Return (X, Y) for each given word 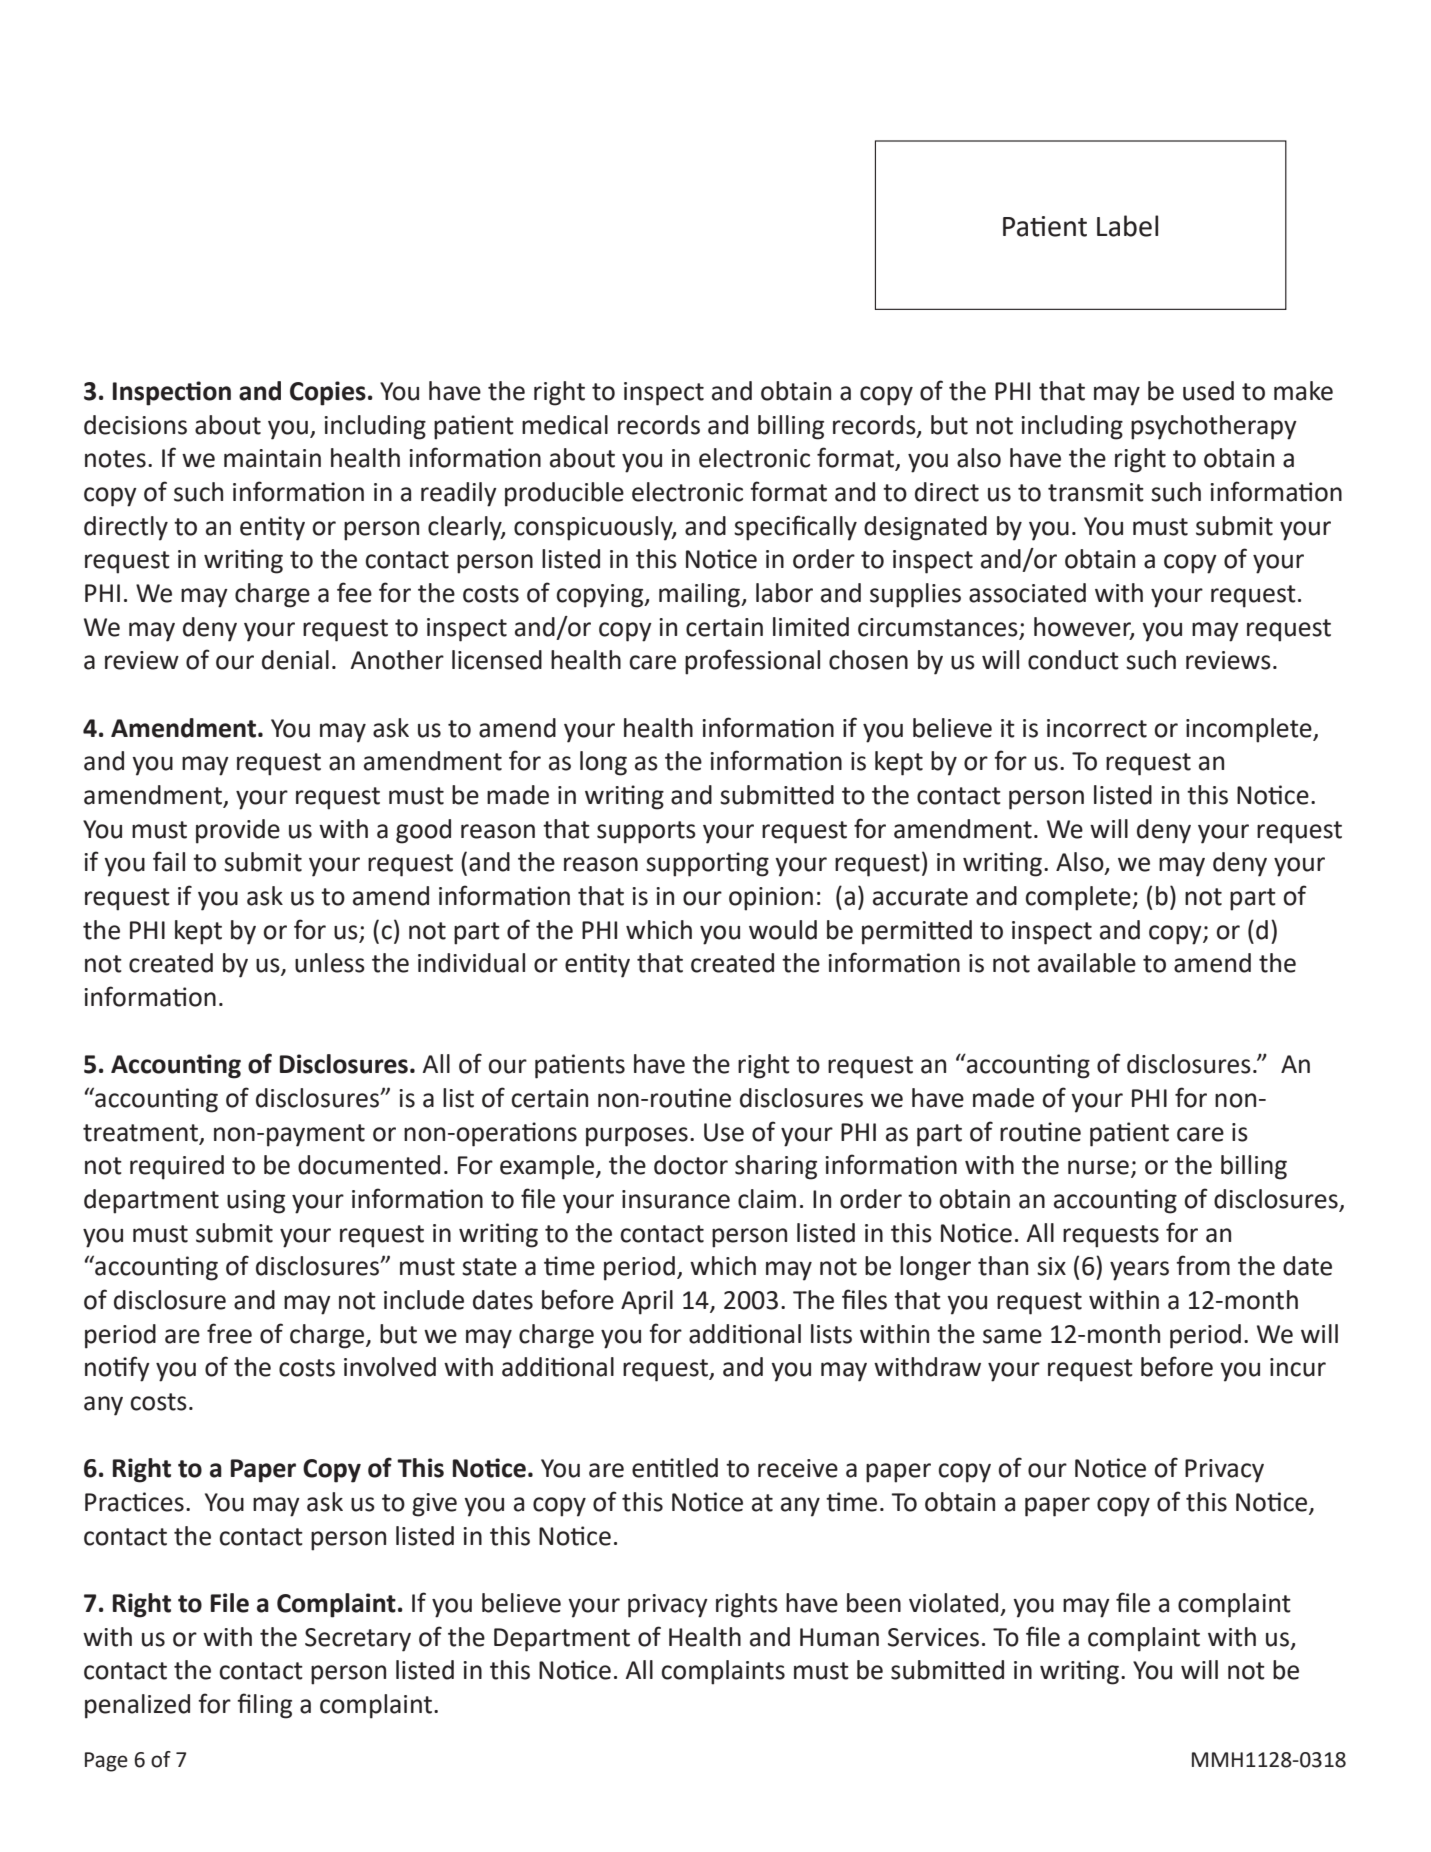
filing (264, 1706)
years (1139, 1271)
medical (565, 425)
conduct (1073, 660)
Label (1127, 226)
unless (330, 963)
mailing (700, 595)
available (1087, 963)
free (229, 1333)
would (783, 930)
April (647, 1302)
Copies (328, 393)
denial (295, 660)
